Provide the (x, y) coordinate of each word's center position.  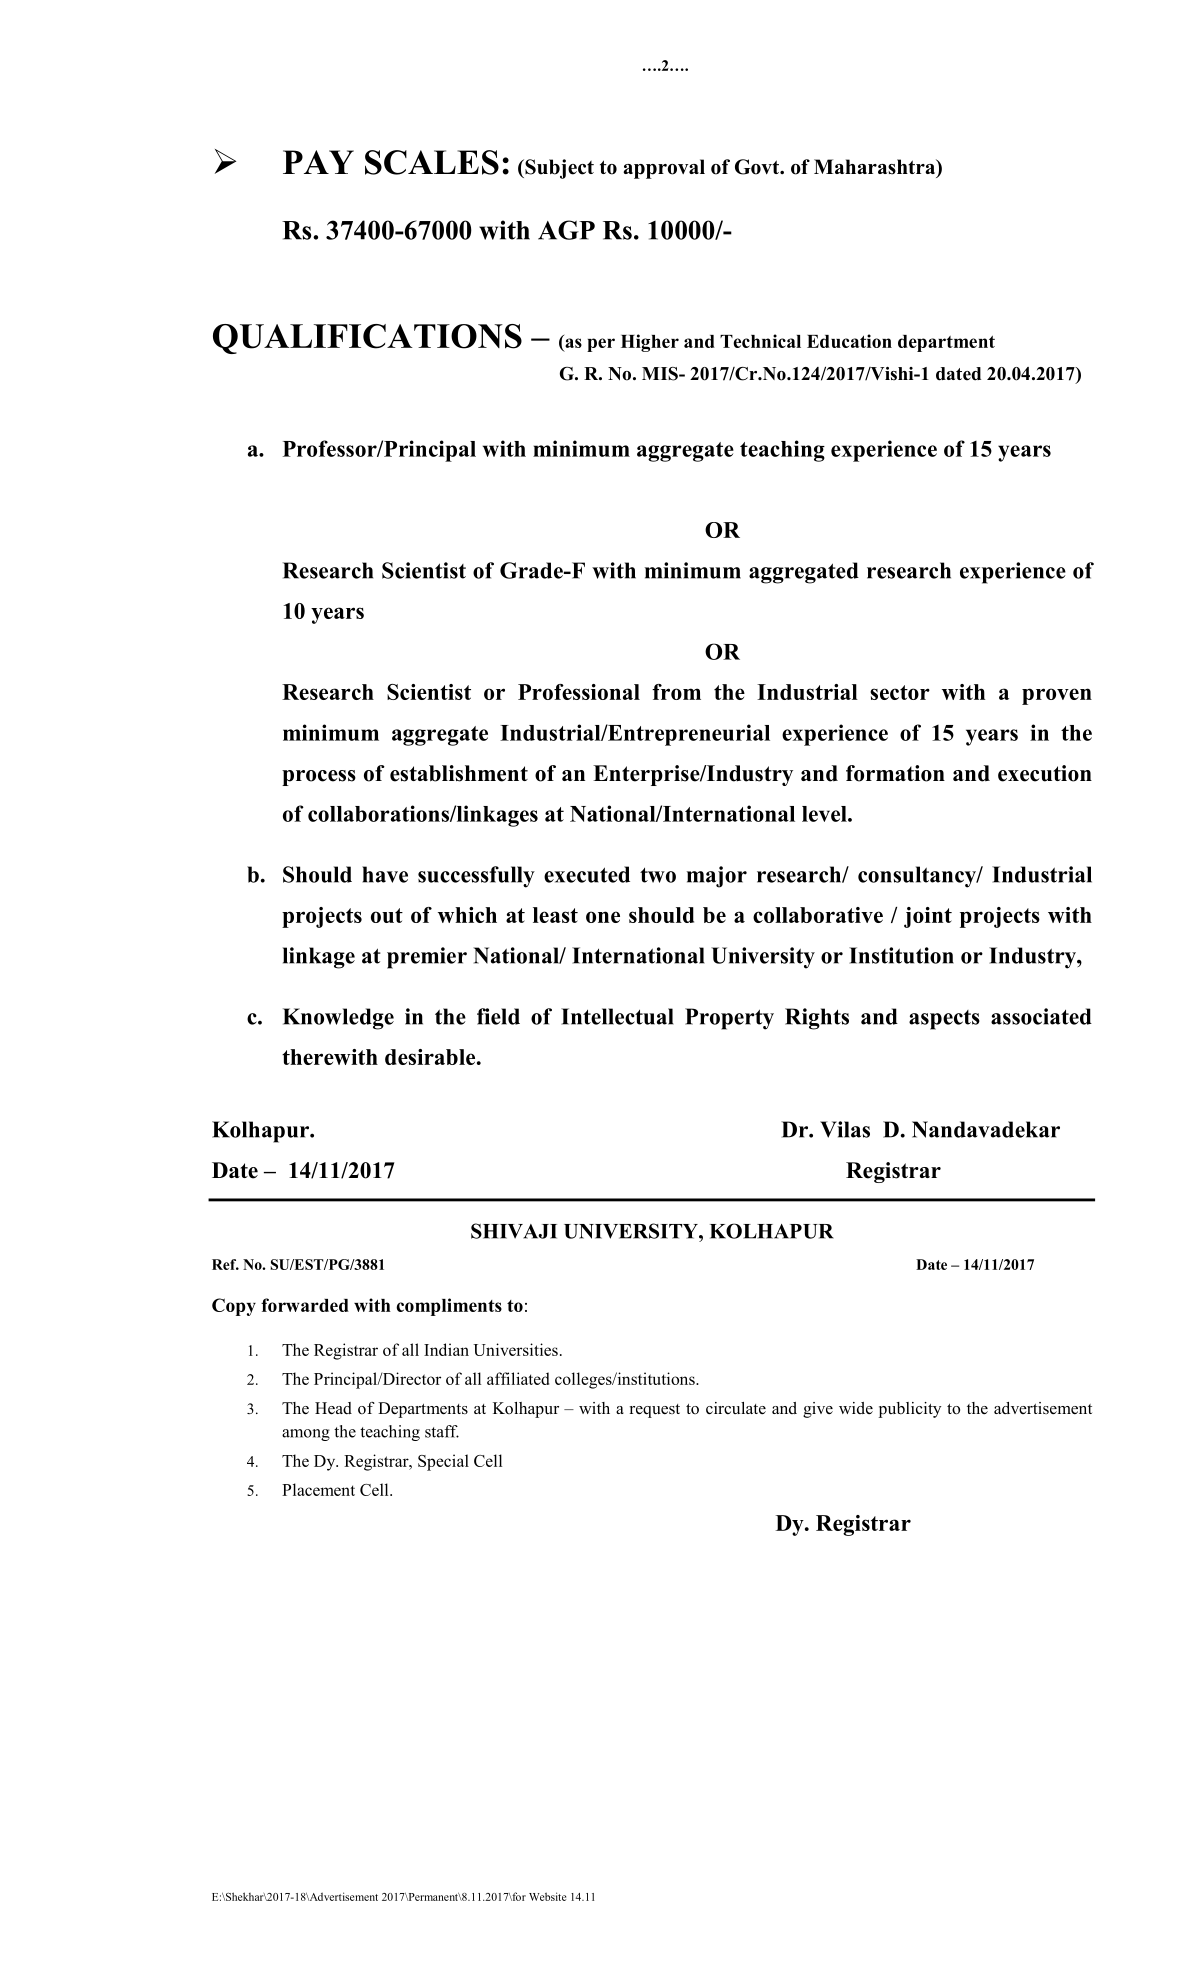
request (655, 1411)
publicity (910, 1410)
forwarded (305, 1305)
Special (443, 1462)
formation (895, 773)
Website (547, 1896)
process (319, 778)
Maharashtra (876, 168)
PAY (318, 162)
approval (664, 169)
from (676, 692)
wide (856, 1408)
